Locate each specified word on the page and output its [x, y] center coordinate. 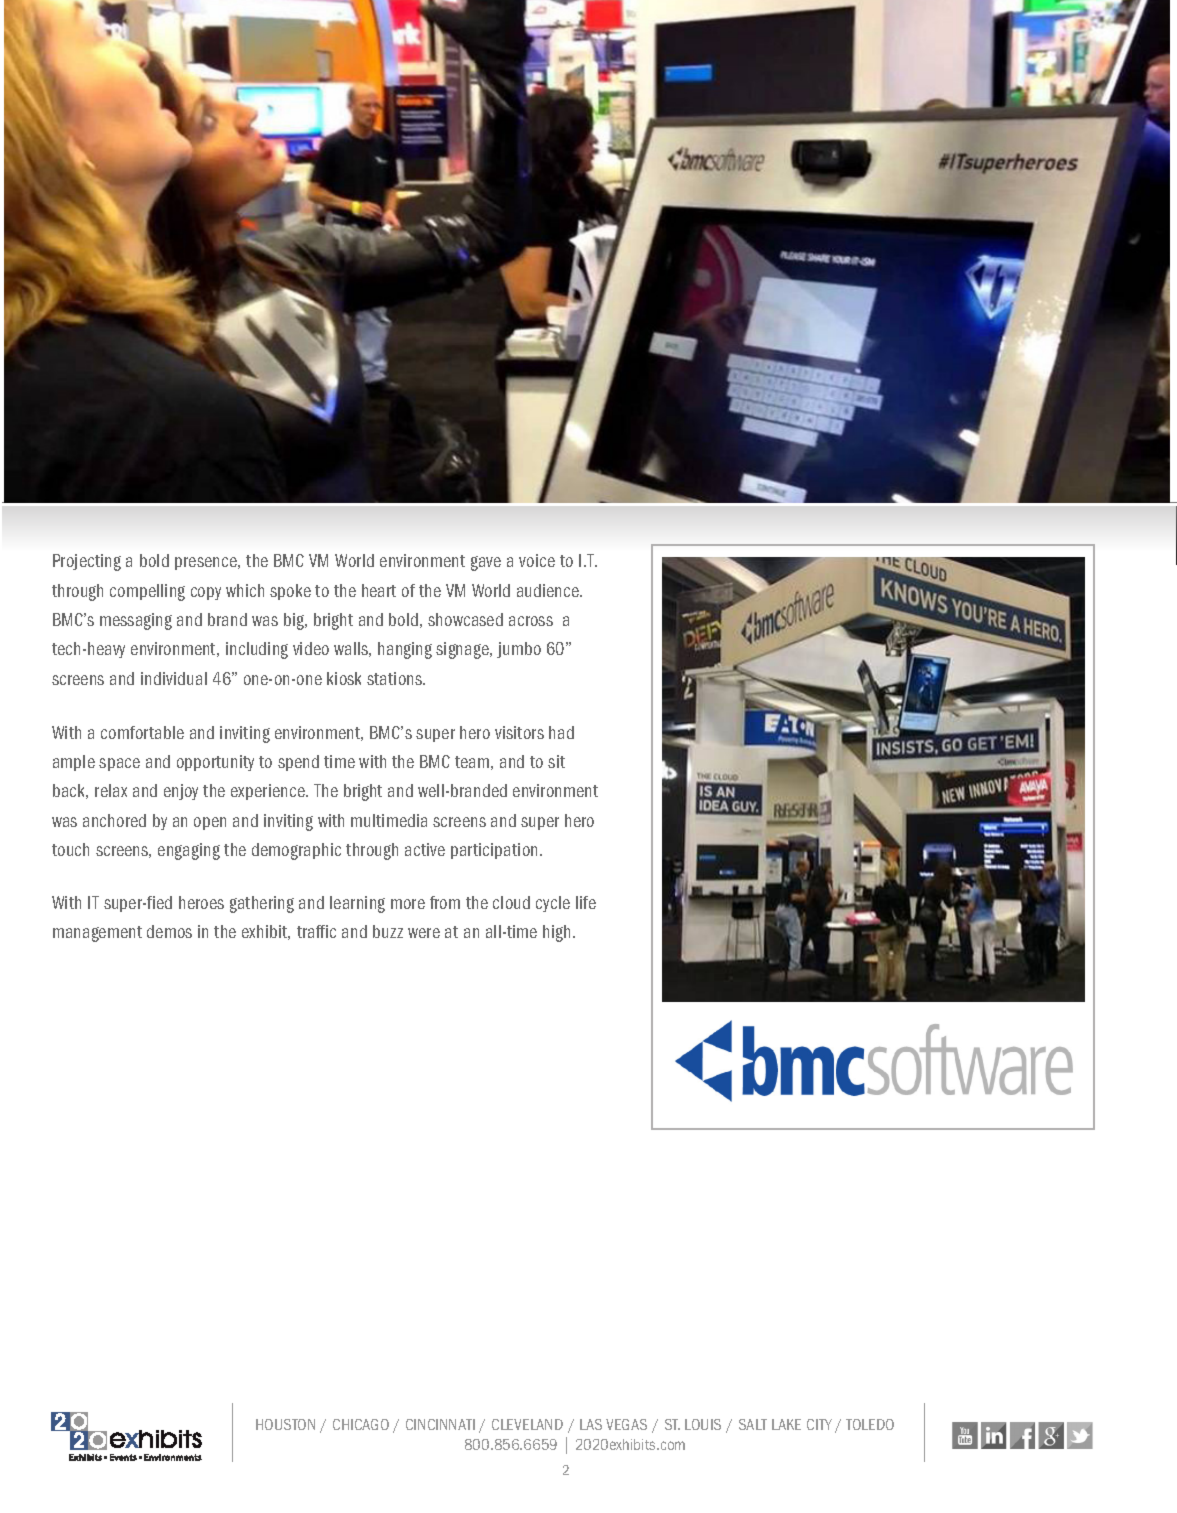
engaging [189, 851]
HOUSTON [285, 1424]
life [586, 902]
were [424, 933]
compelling [147, 592]
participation [496, 851]
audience [549, 590]
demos [169, 931]
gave [486, 563]
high [556, 933]
